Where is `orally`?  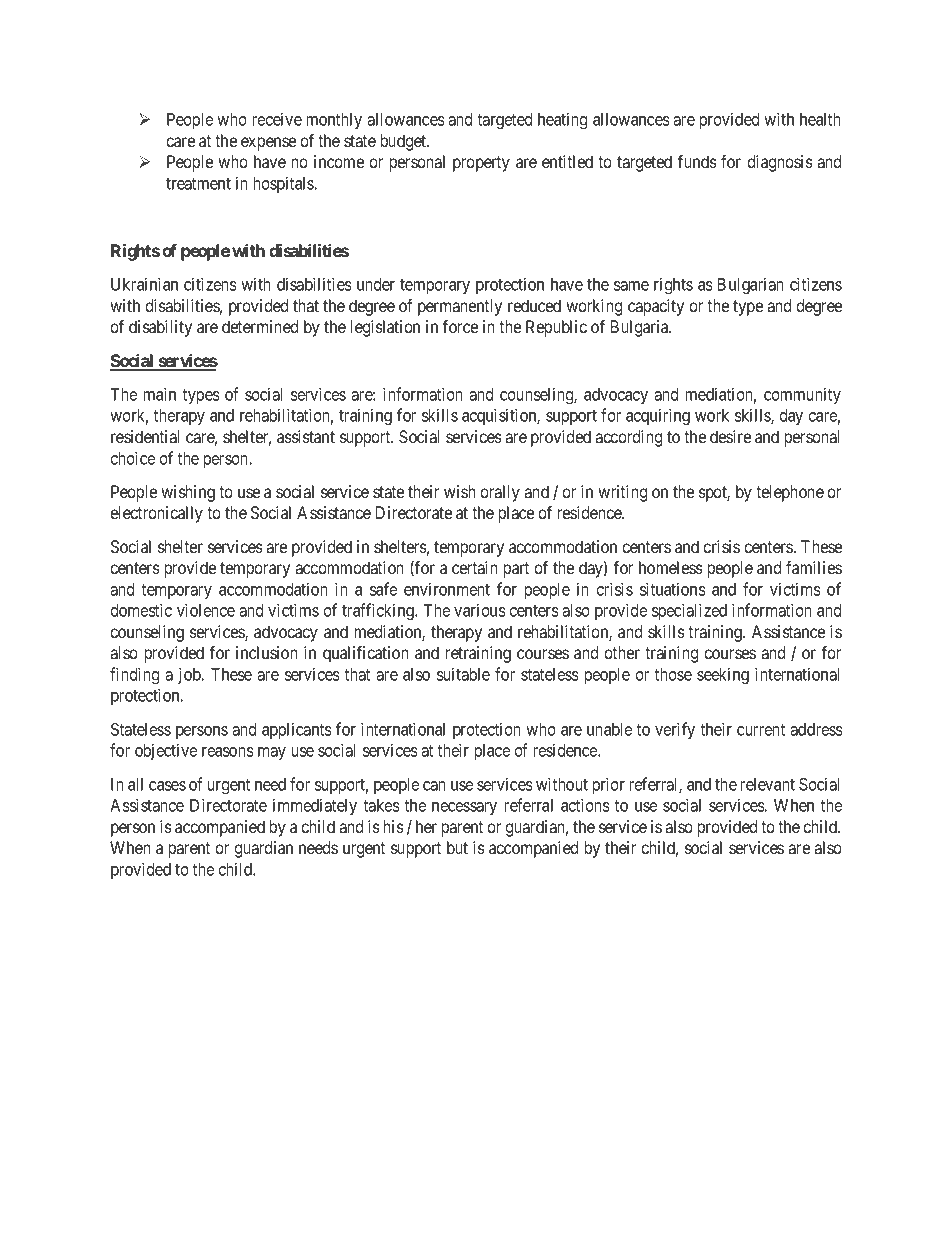 orally is located at coordinates (500, 493).
